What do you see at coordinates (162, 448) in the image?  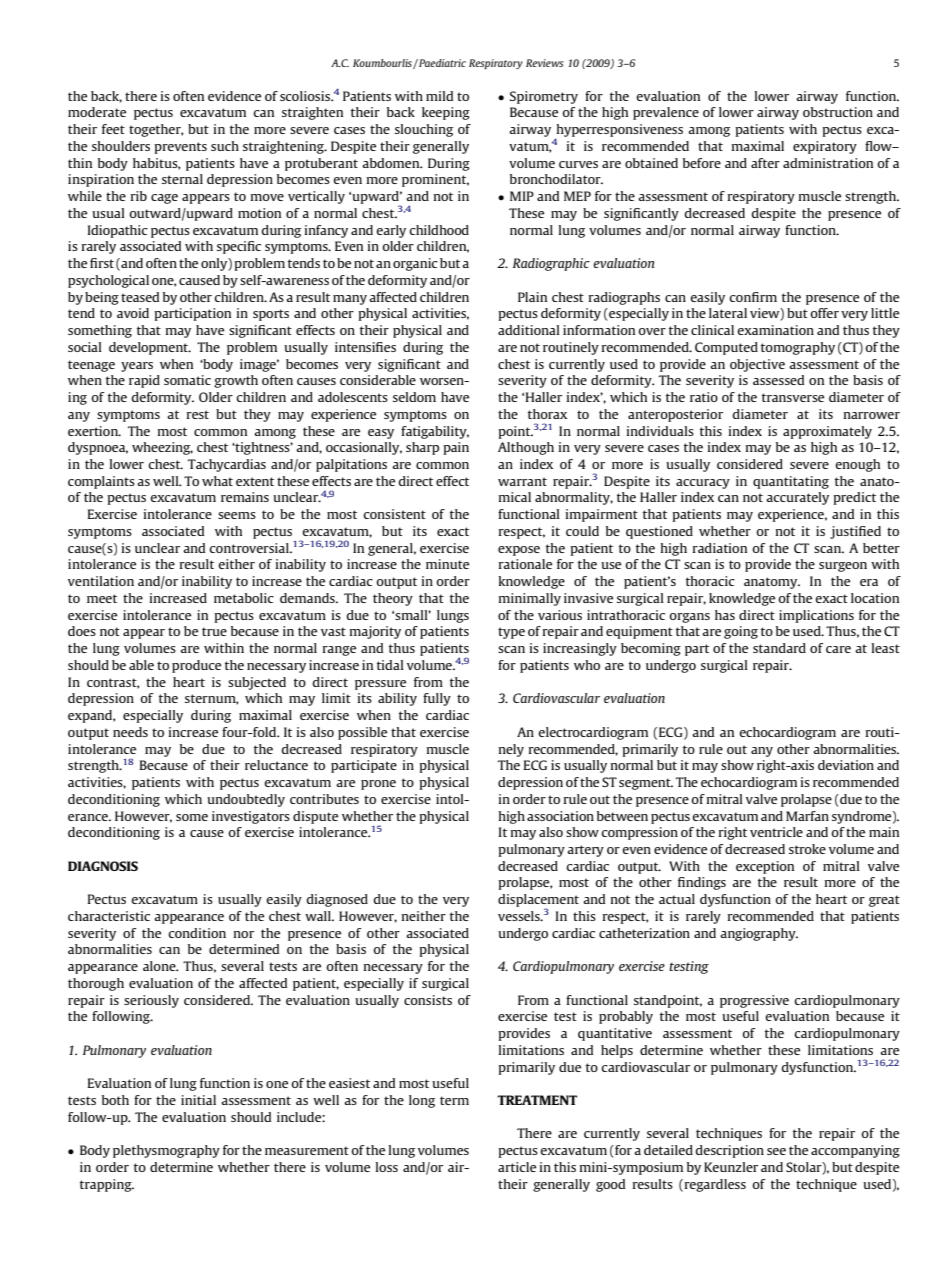 I see `wheezing` at bounding box center [162, 448].
